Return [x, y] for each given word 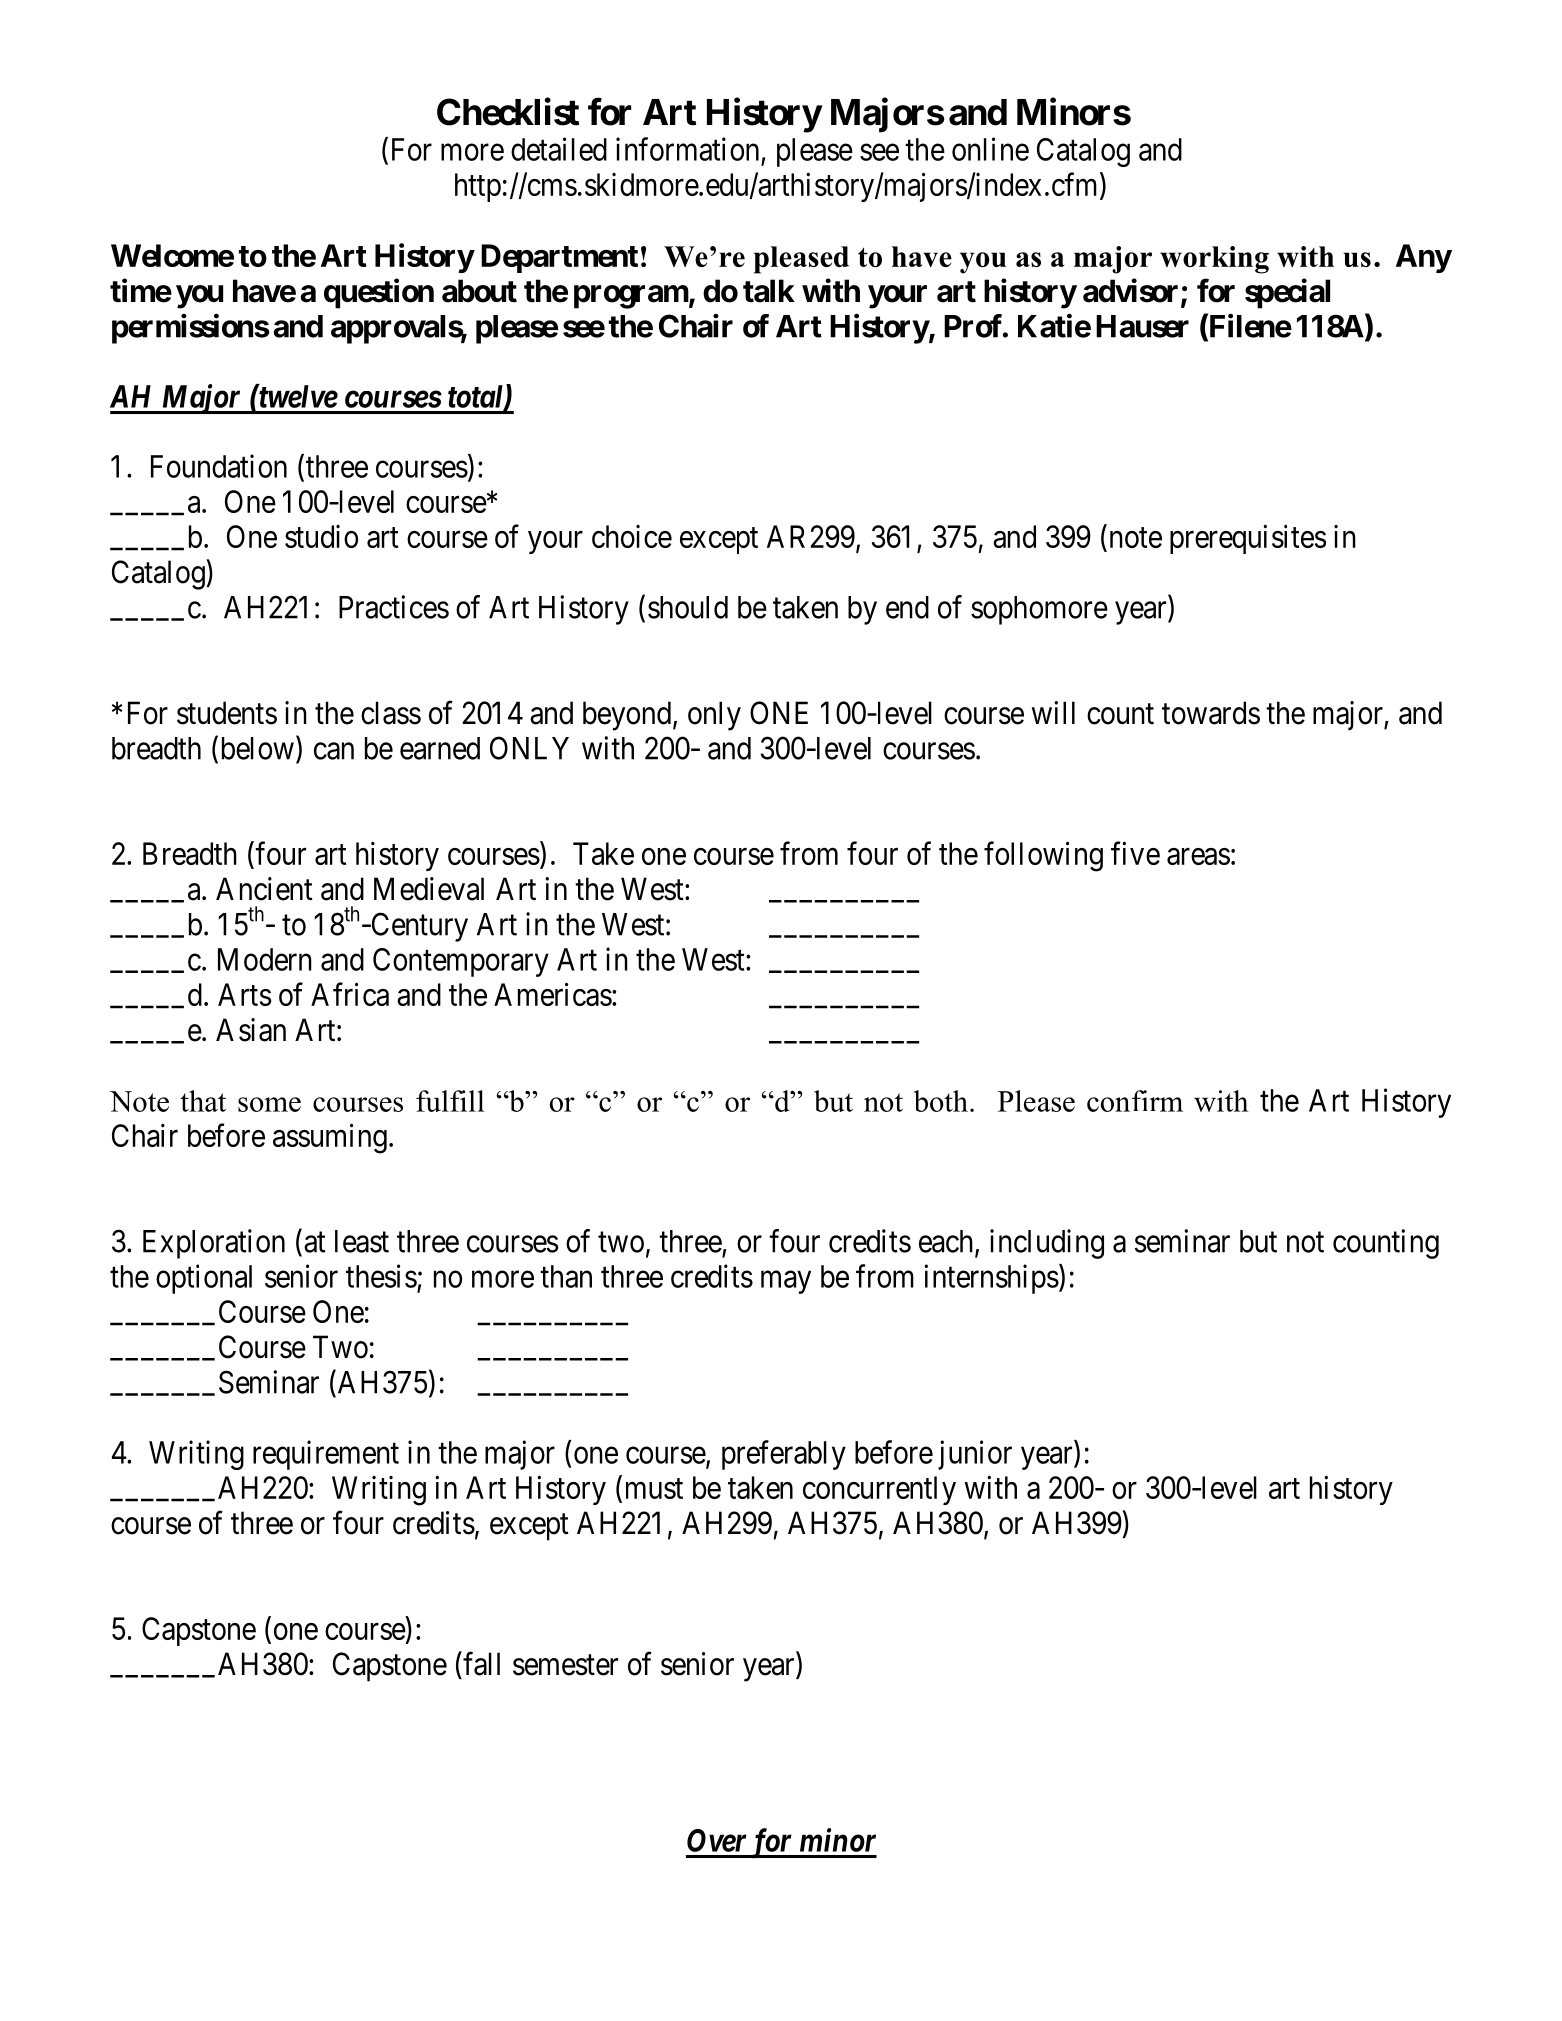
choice [632, 536]
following [1043, 856]
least [362, 1241]
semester [565, 1665]
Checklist [508, 112]
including [1047, 1244]
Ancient [264, 889]
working [1214, 260]
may [786, 1282]
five [1135, 853]
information [687, 149]
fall [480, 1664]
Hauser [1142, 326]
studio [321, 536]
